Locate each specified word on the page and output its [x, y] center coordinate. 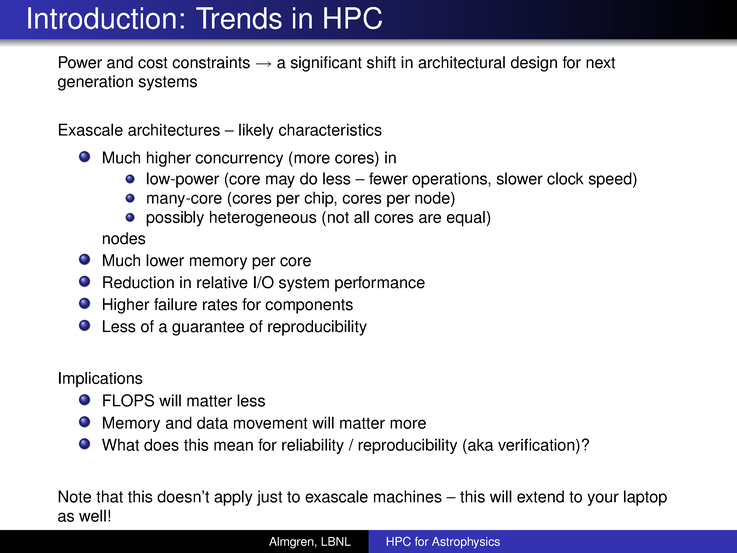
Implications [101, 380]
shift [381, 62]
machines [408, 496]
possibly [175, 219]
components [309, 306]
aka [480, 444]
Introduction [102, 18]
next [600, 63]
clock [565, 178]
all [361, 217]
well [92, 515]
